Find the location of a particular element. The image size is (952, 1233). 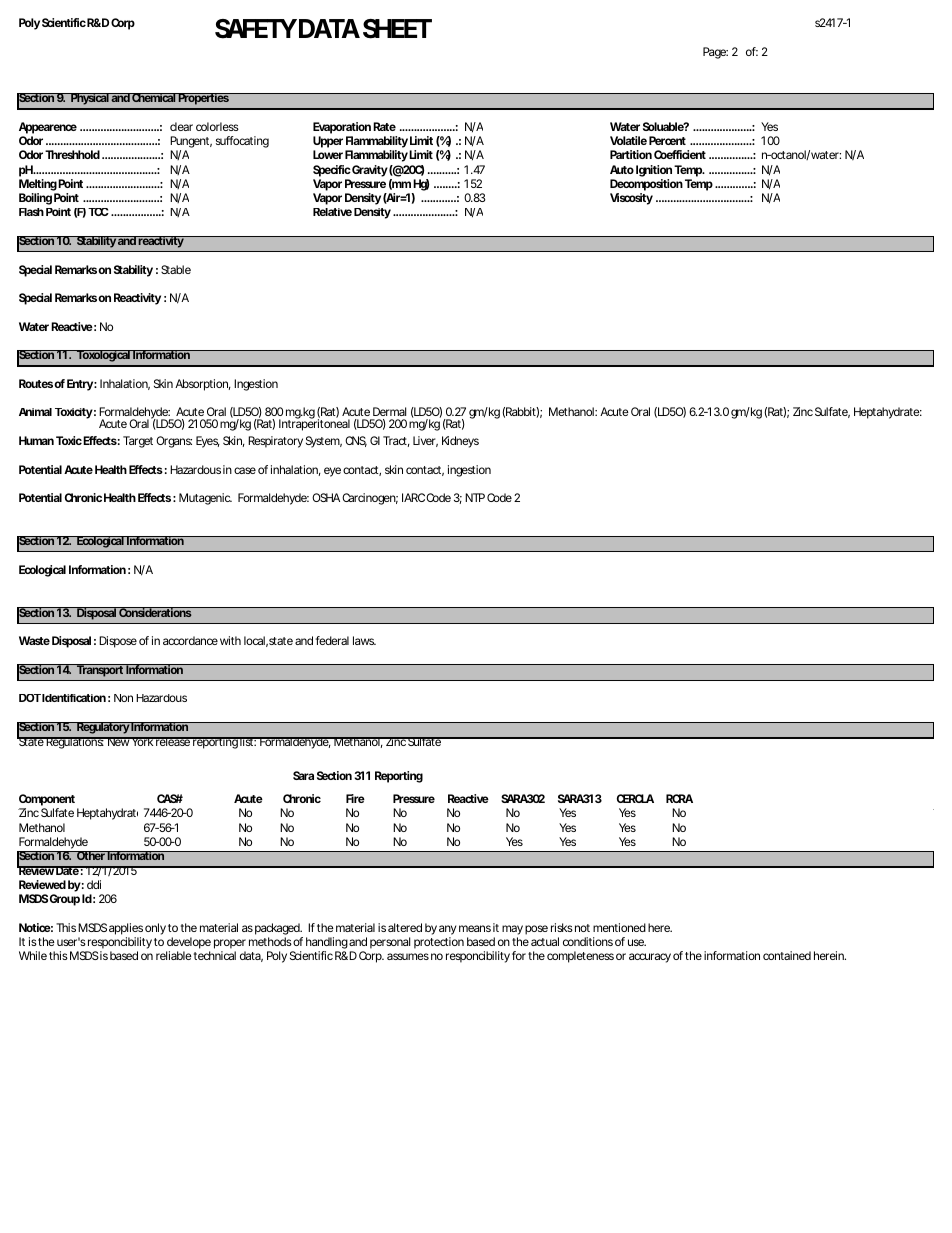

Chemical is located at coordinates (153, 97).
